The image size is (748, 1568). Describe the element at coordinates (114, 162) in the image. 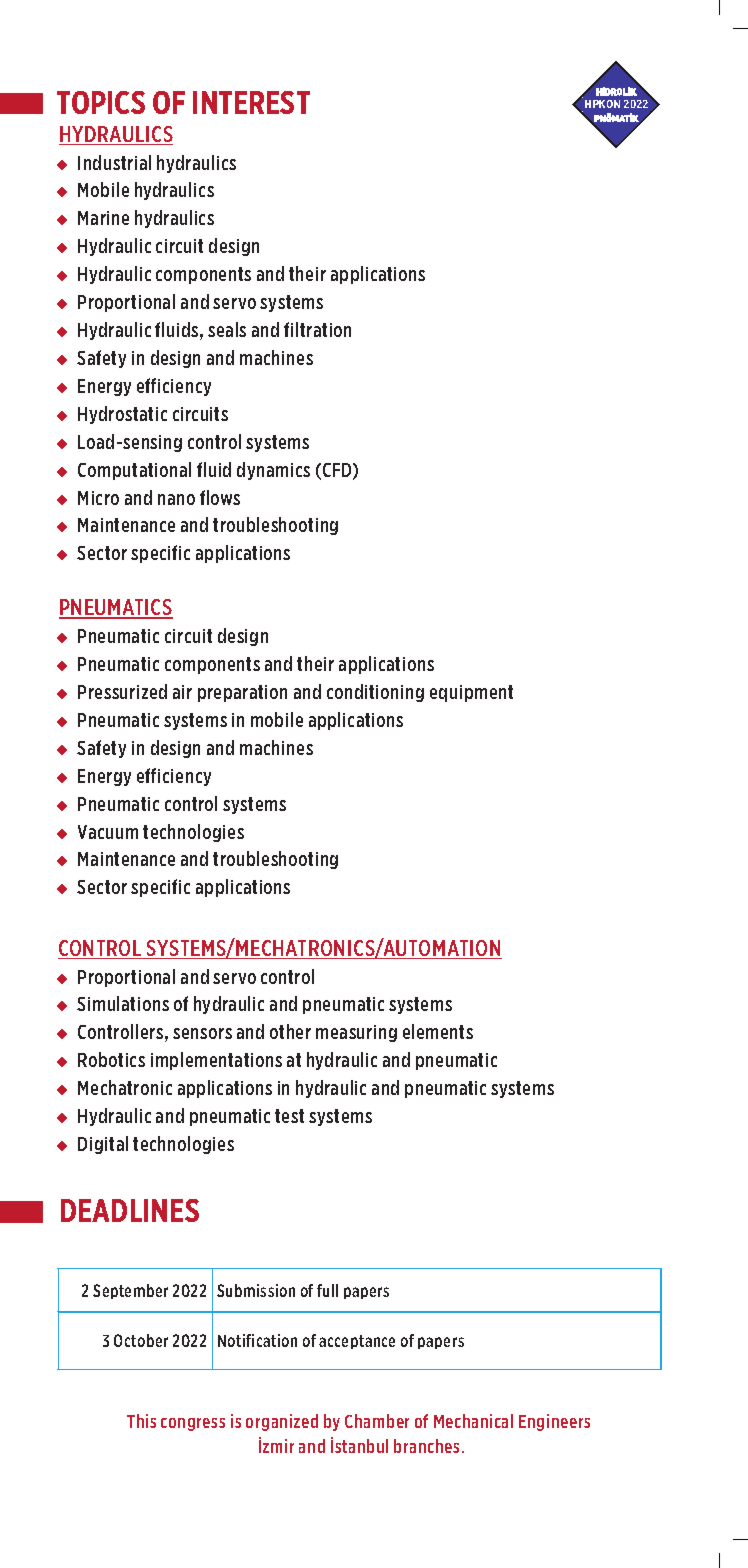

I see `Industrial` at that location.
